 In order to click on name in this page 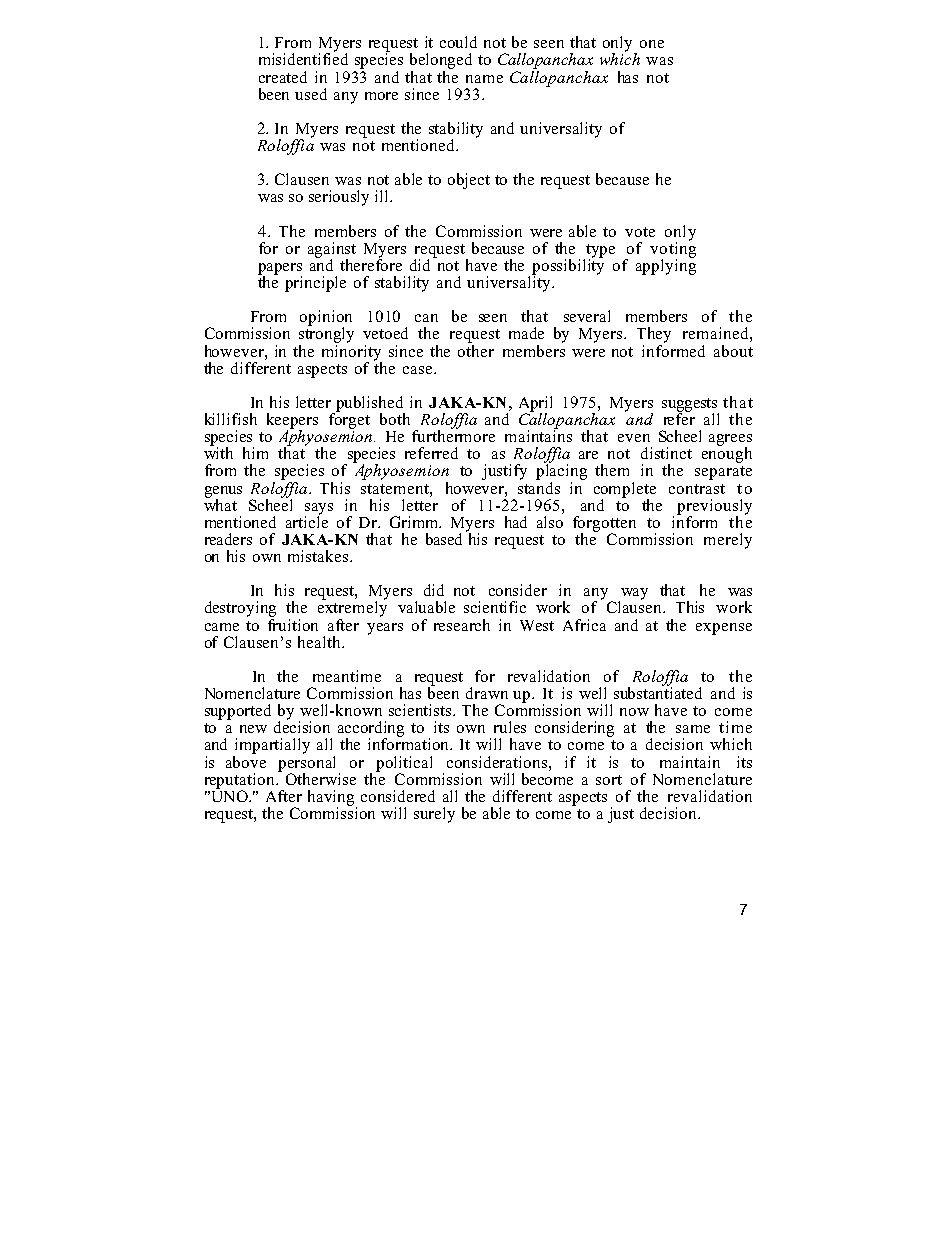, I will do `click(484, 79)`.
